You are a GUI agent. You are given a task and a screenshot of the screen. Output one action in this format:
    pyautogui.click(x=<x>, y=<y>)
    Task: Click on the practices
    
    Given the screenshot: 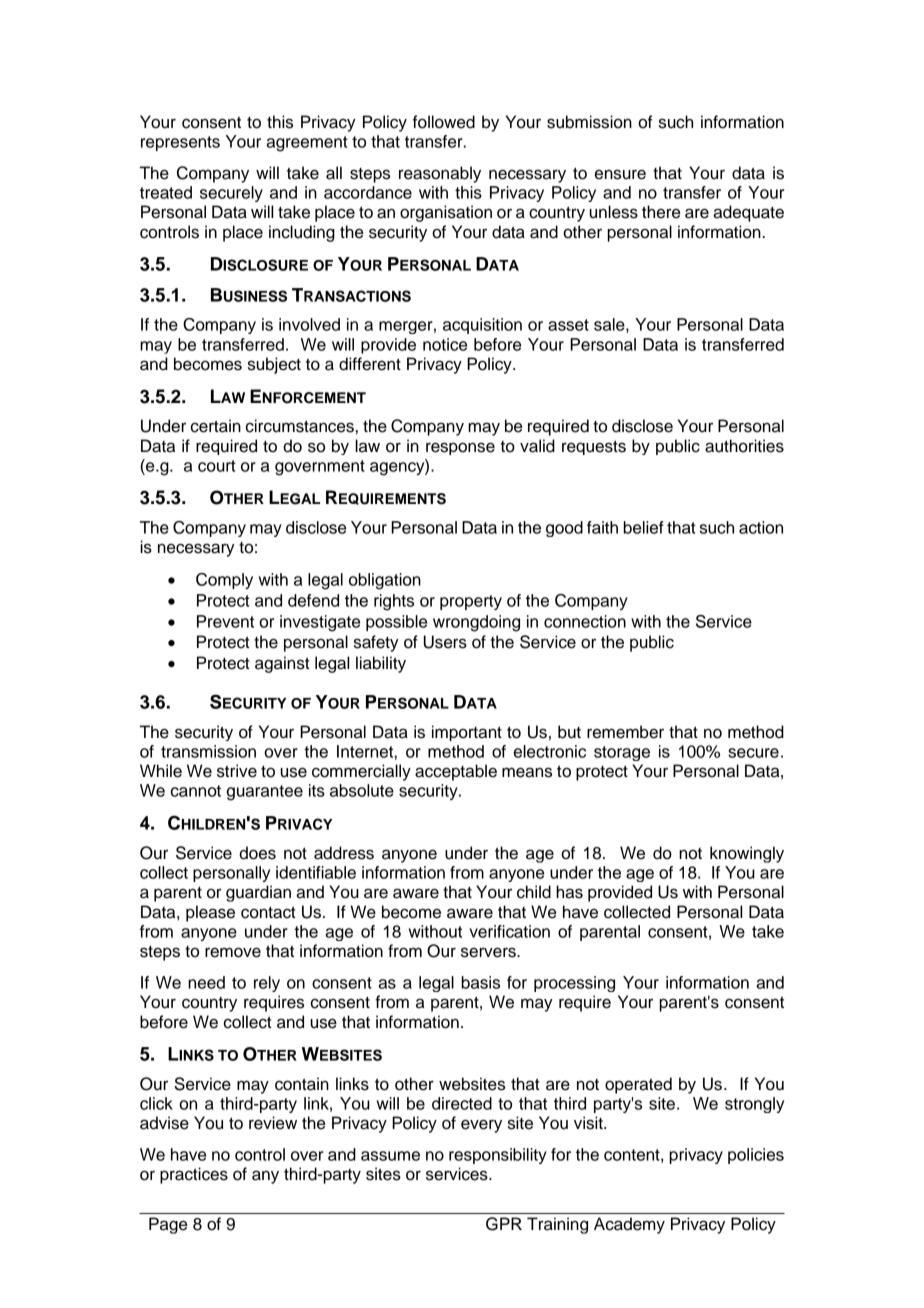 What is the action you would take?
    pyautogui.click(x=194, y=1175)
